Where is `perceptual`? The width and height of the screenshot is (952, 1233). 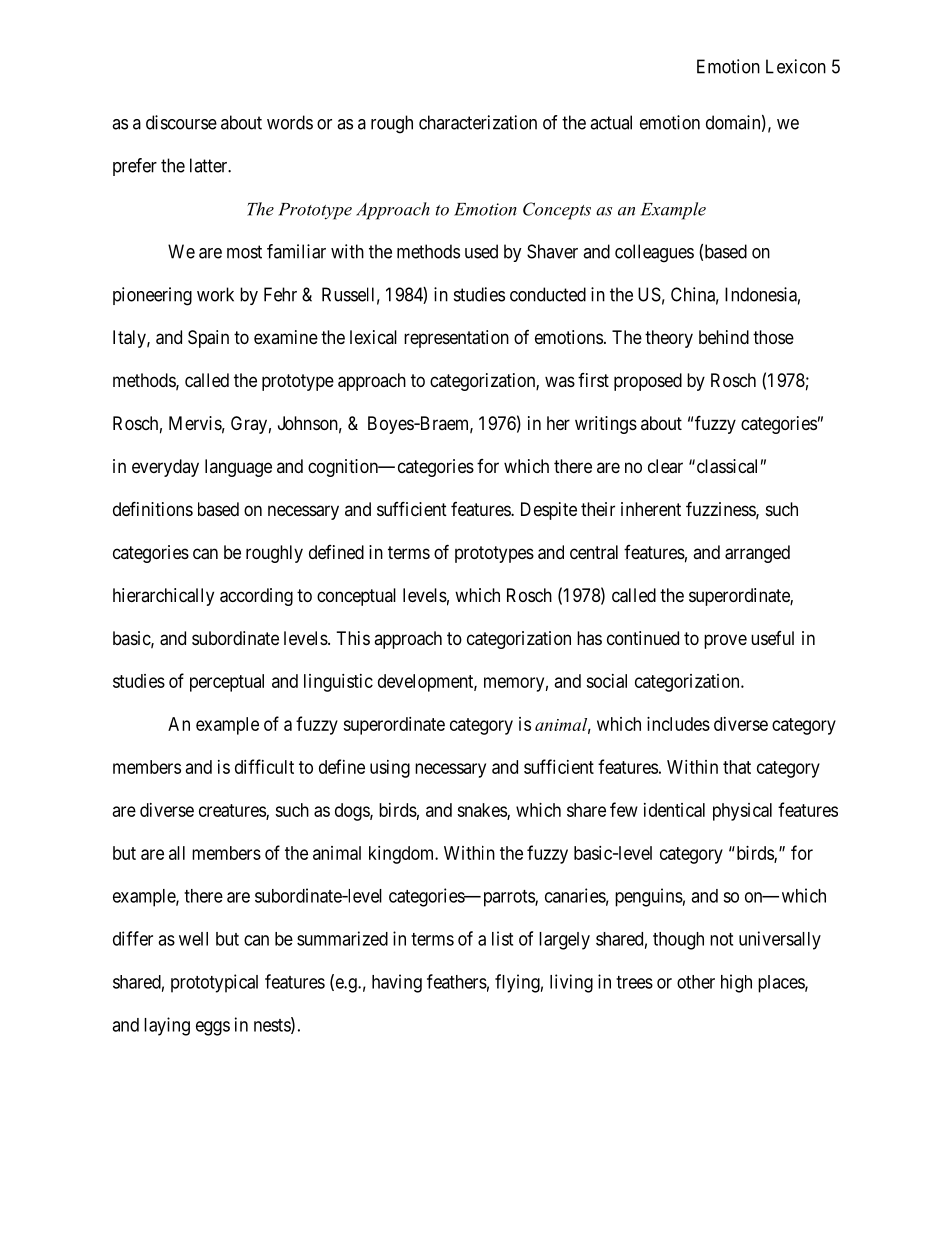 perceptual is located at coordinates (227, 683).
